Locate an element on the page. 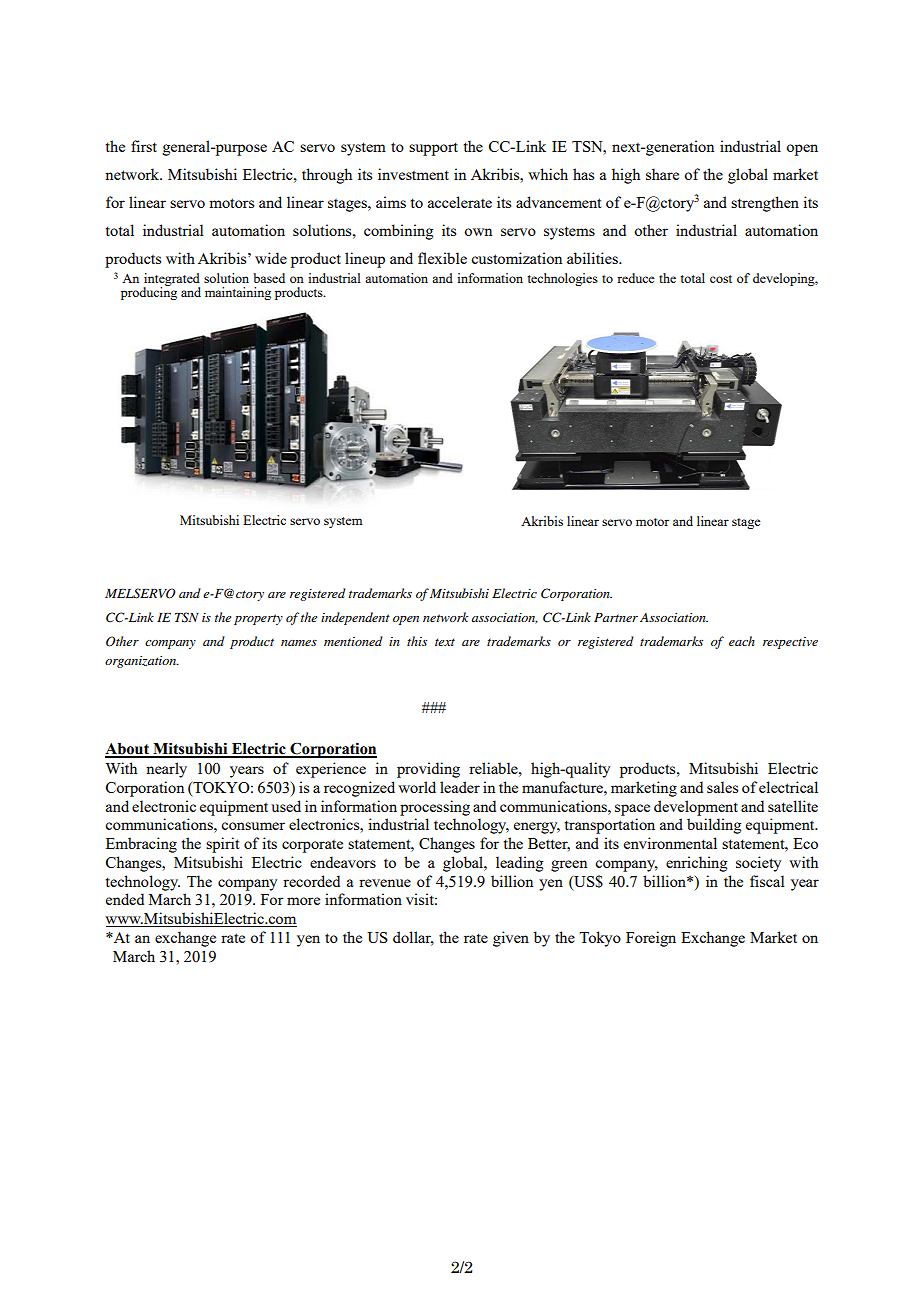 This image has height=1308, width=924. organization is located at coordinates (142, 662).
